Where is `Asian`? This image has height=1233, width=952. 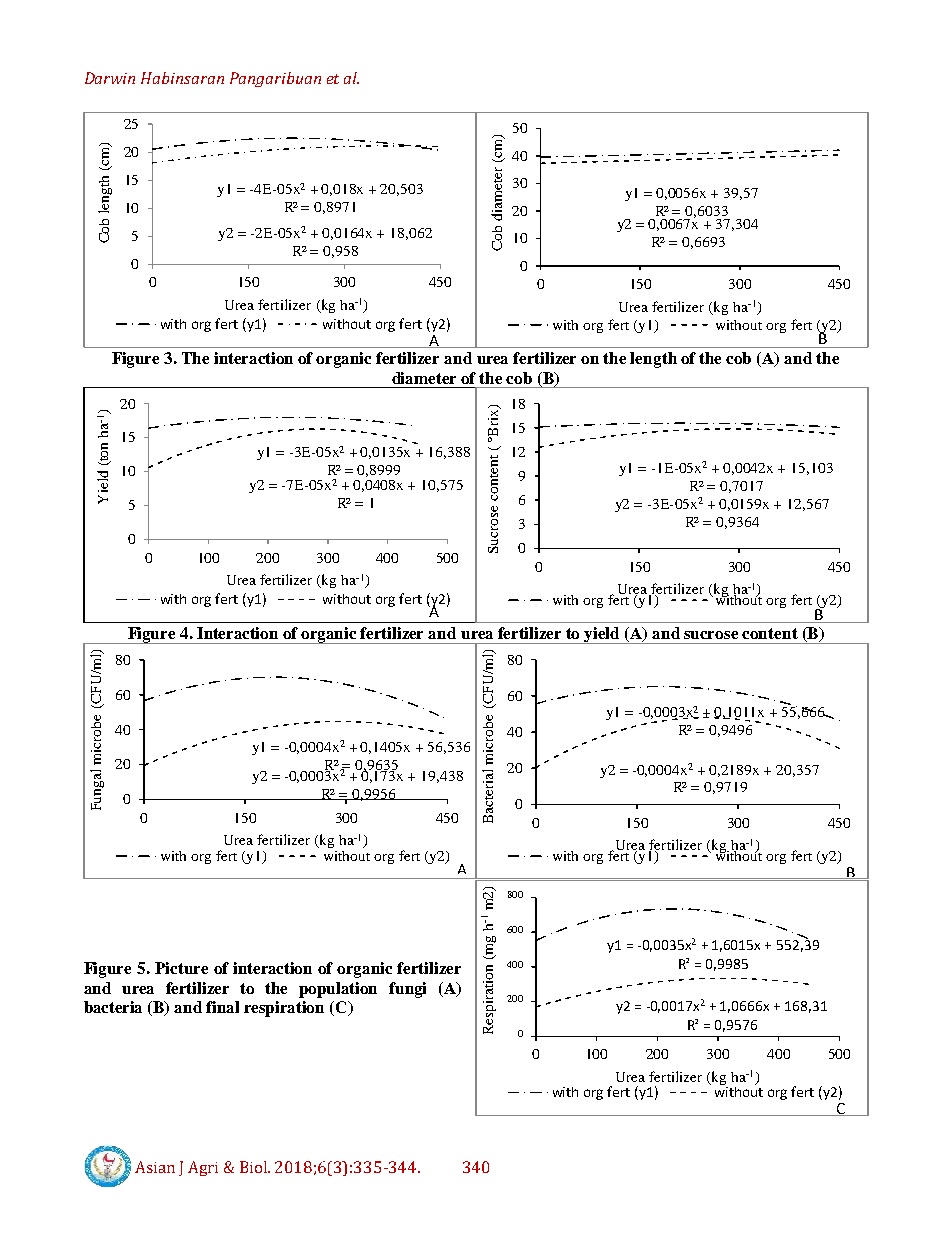 Asian is located at coordinates (155, 1167).
